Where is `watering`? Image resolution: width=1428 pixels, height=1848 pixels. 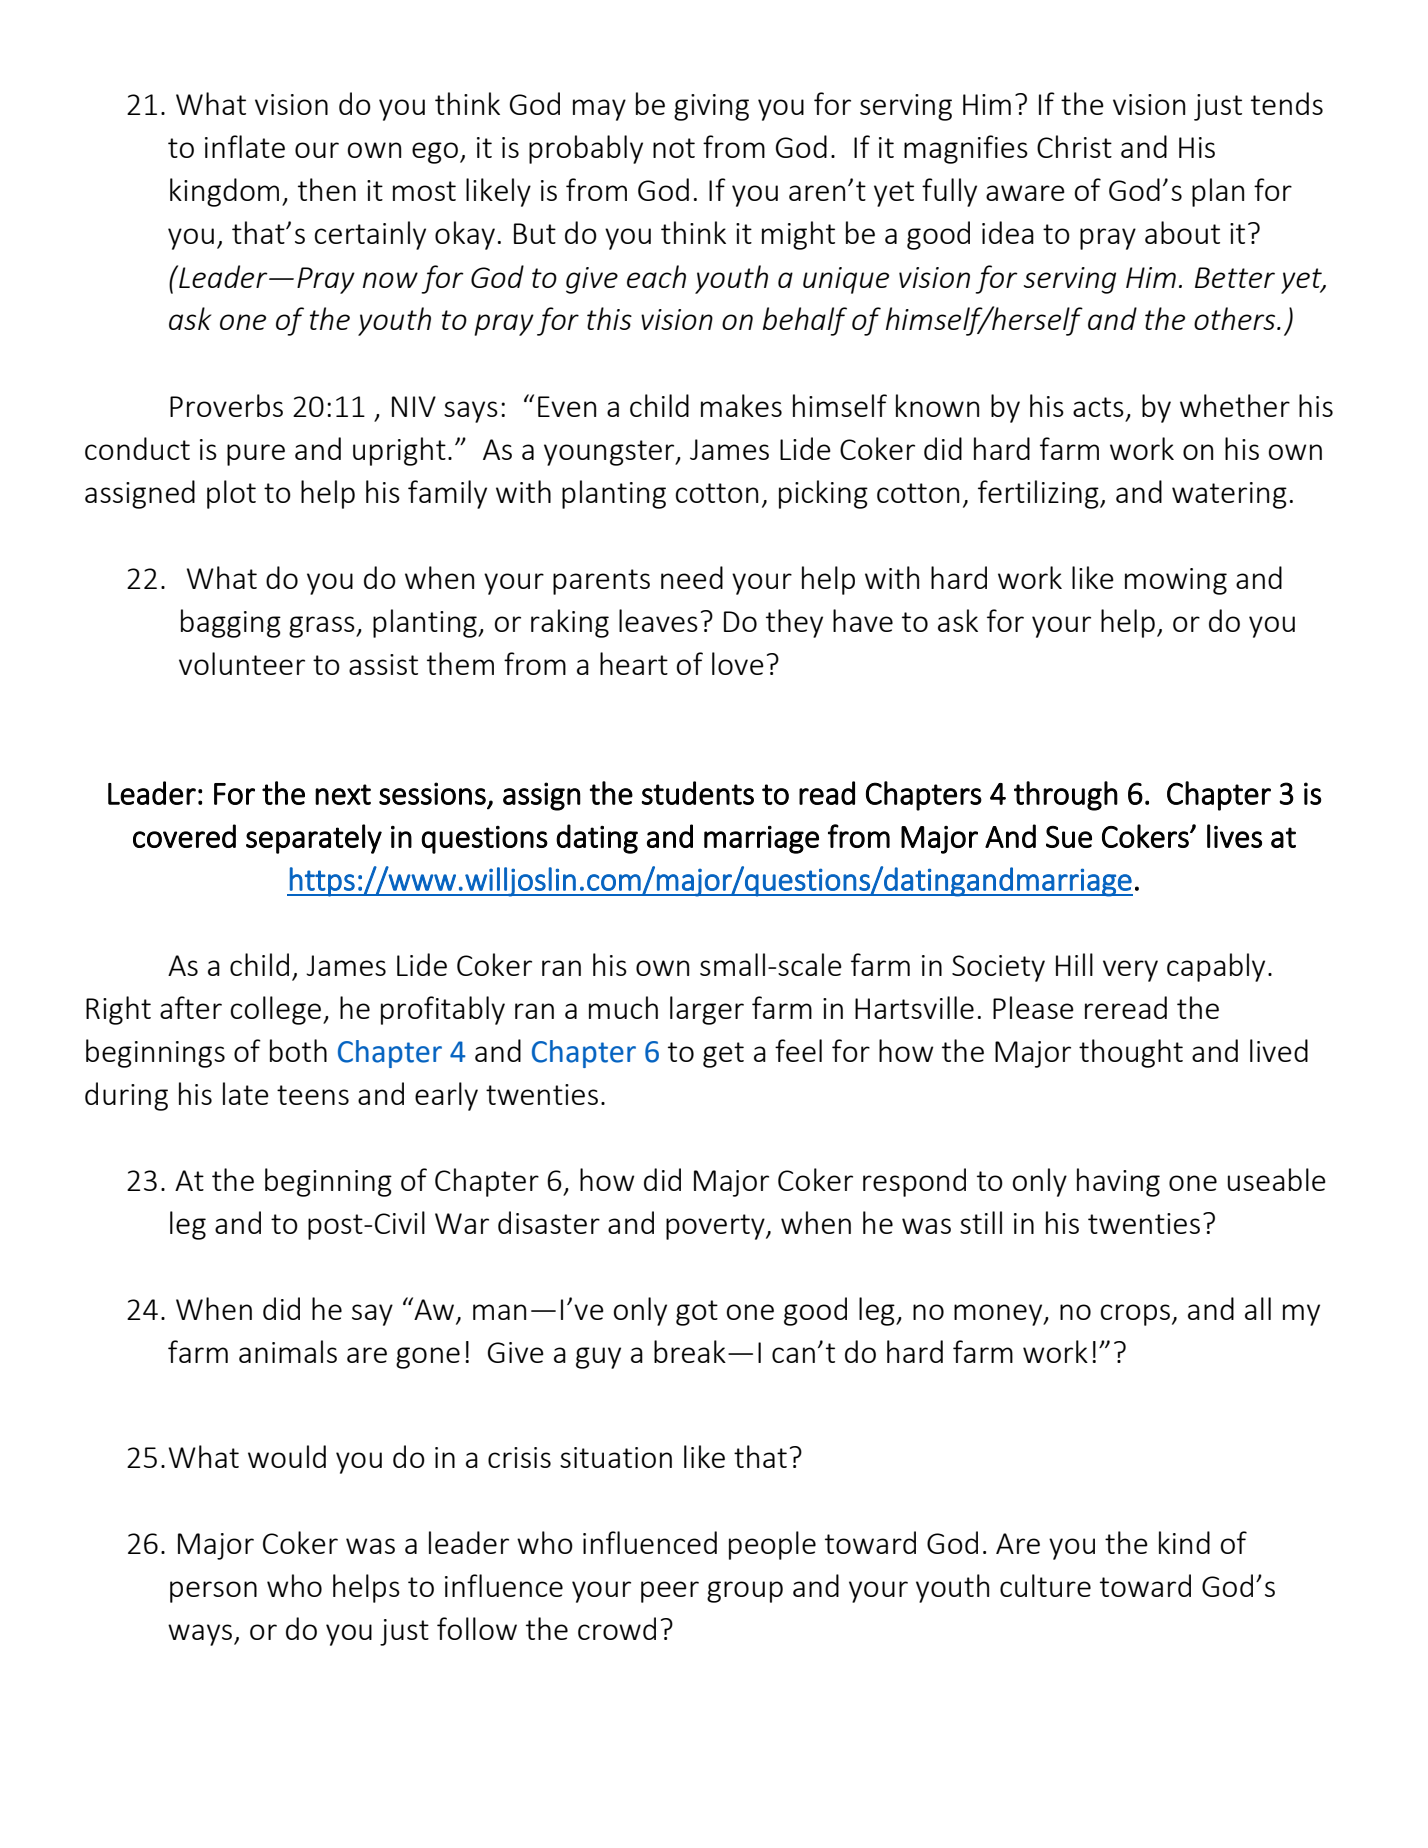
watering is located at coordinates (1229, 495).
